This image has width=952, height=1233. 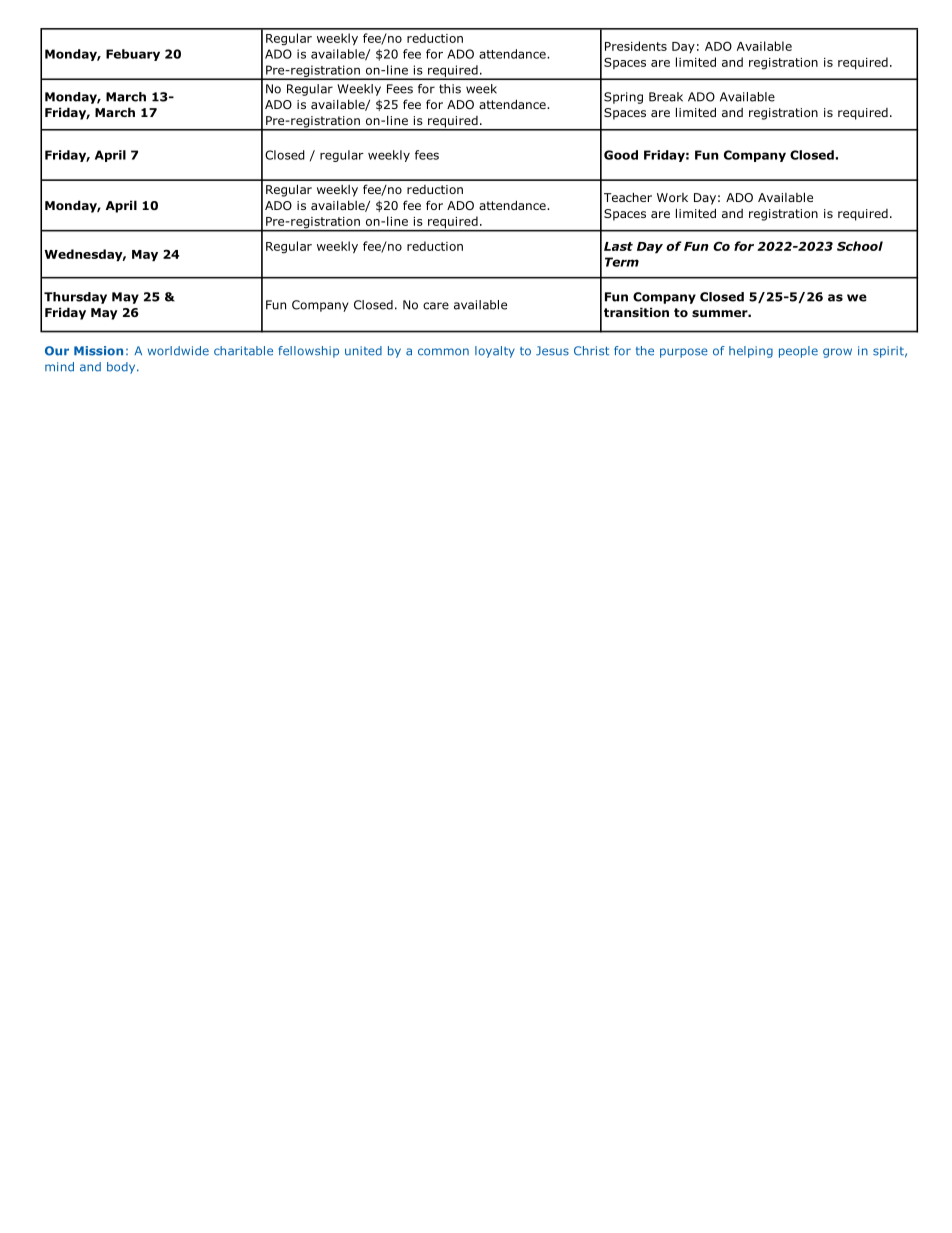 What do you see at coordinates (436, 306) in the image?
I see `care` at bounding box center [436, 306].
